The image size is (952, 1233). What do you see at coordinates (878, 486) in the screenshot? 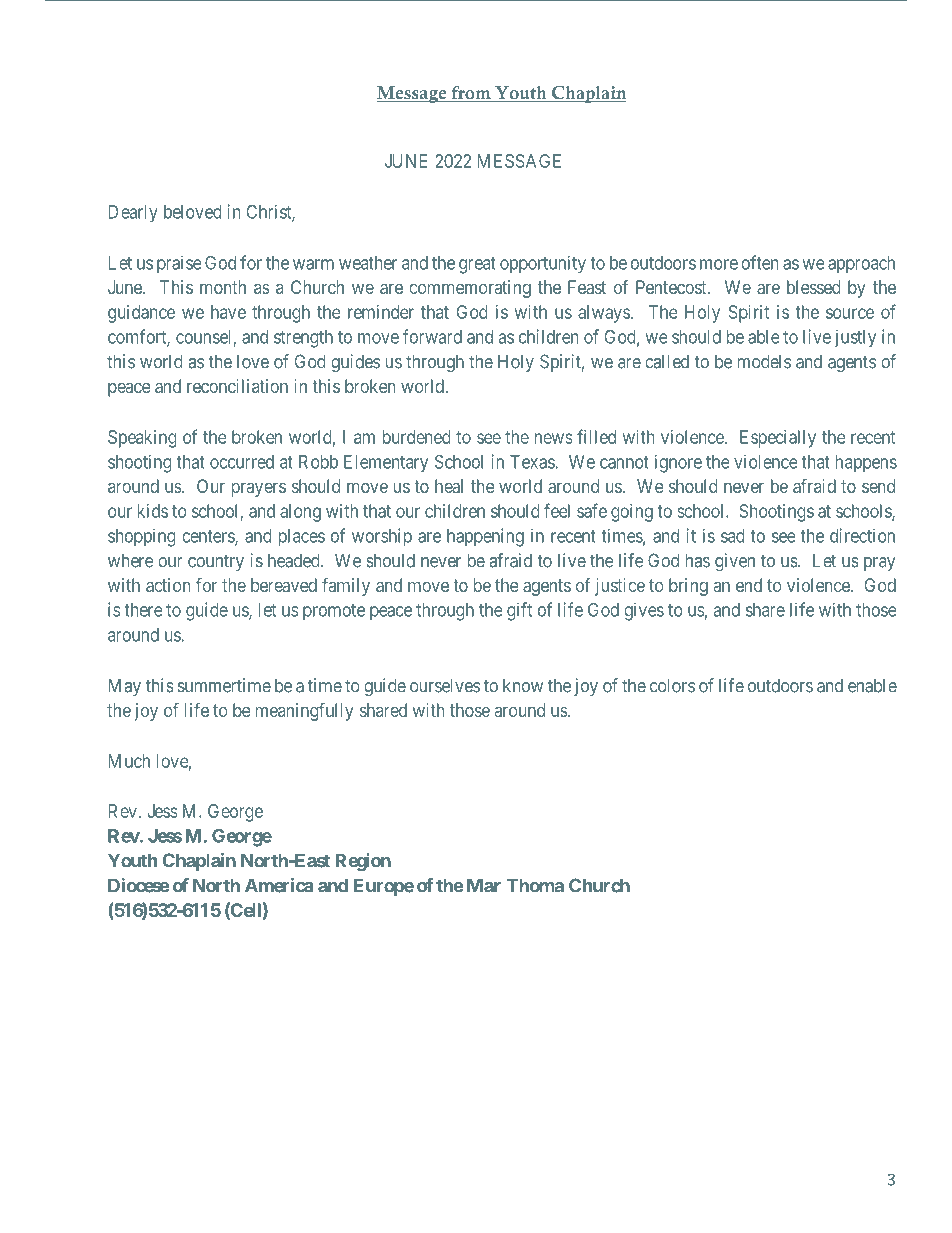
I see `send` at bounding box center [878, 486].
